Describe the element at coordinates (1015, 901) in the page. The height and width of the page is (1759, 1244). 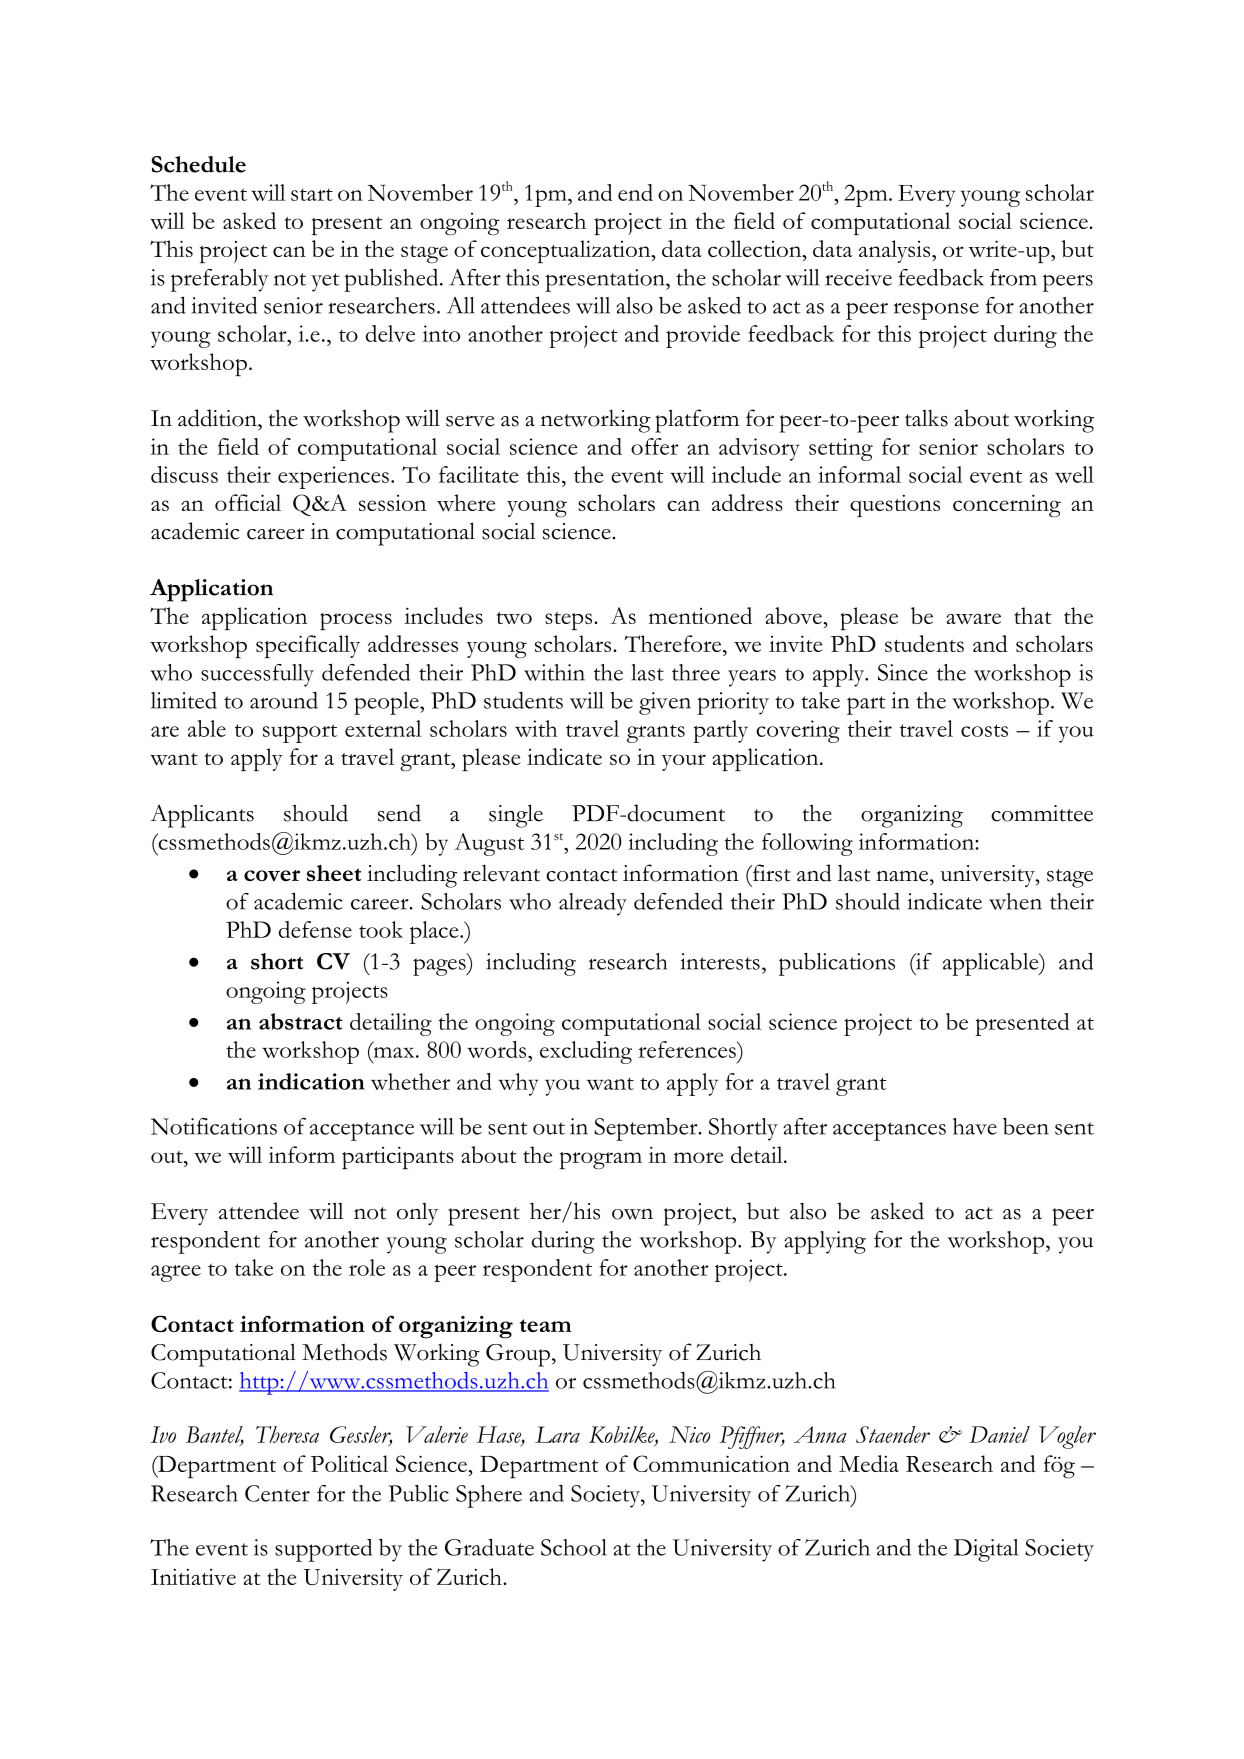
I see `when` at that location.
